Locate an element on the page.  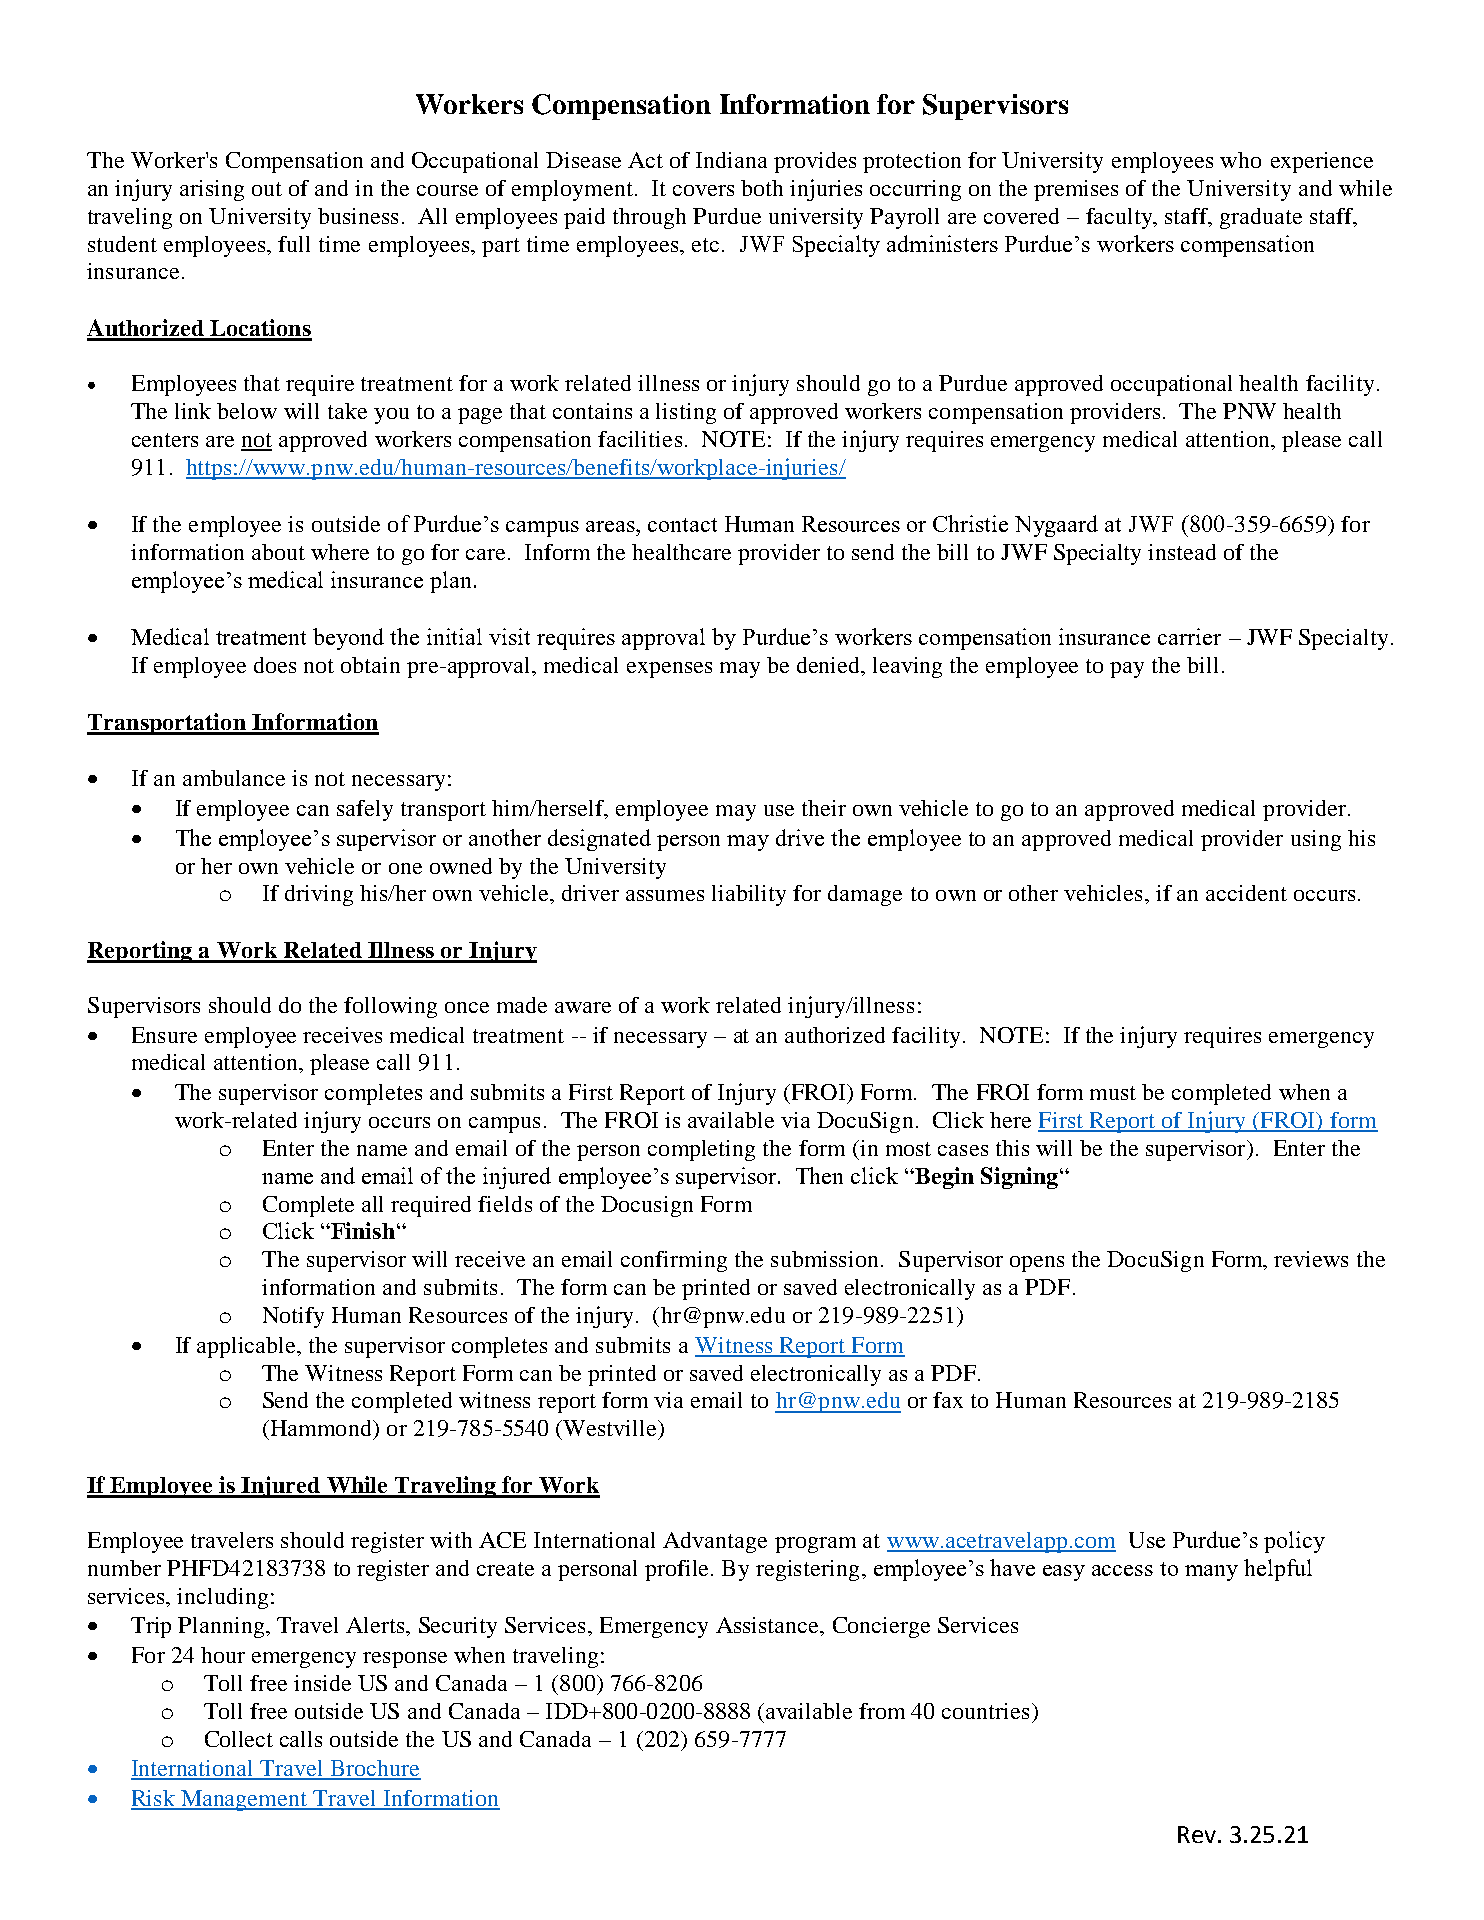
contact is located at coordinates (682, 525).
